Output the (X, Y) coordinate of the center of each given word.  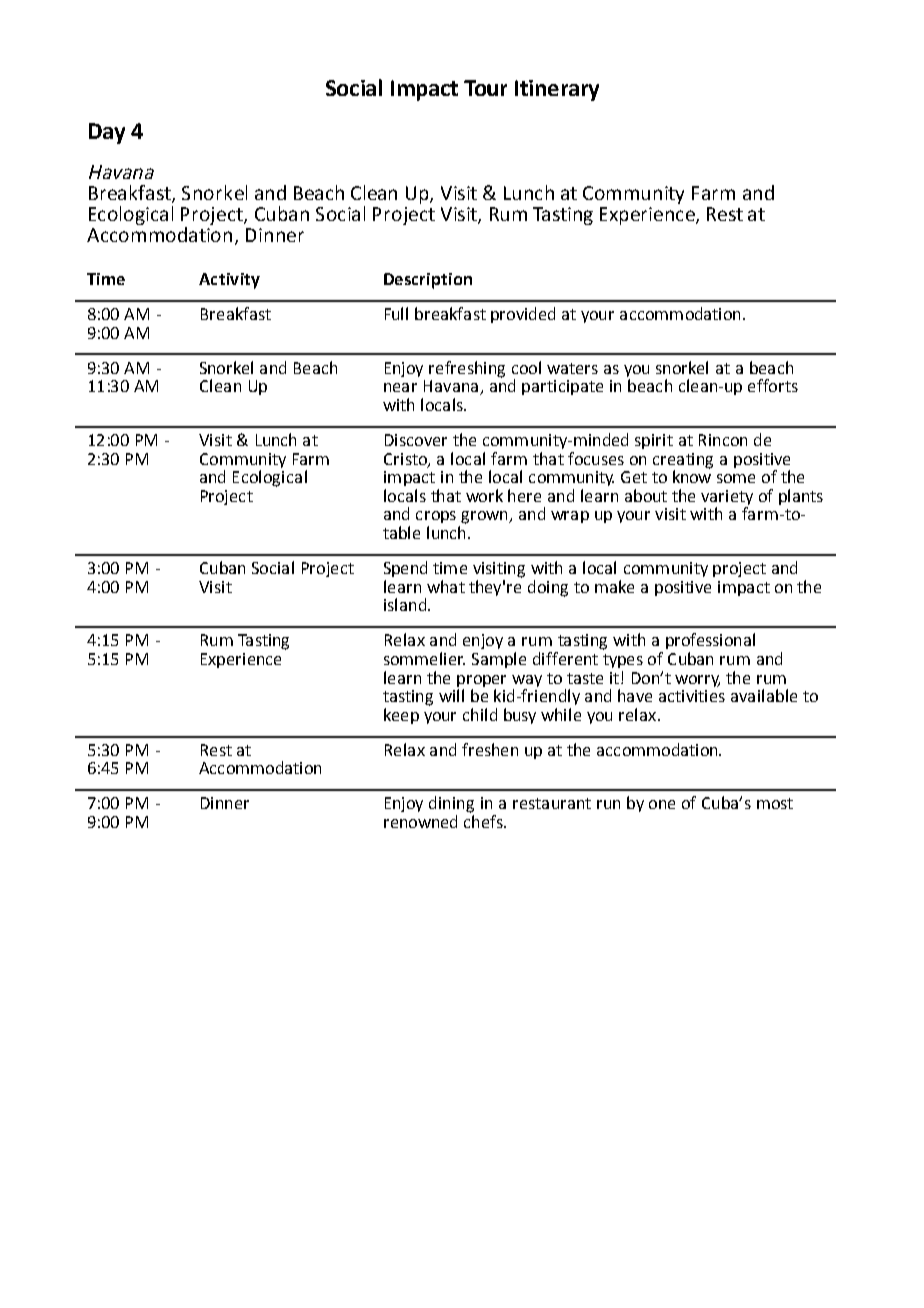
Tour (485, 88)
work (484, 495)
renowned (420, 821)
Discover (416, 440)
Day (107, 133)
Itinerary (557, 90)
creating (683, 461)
